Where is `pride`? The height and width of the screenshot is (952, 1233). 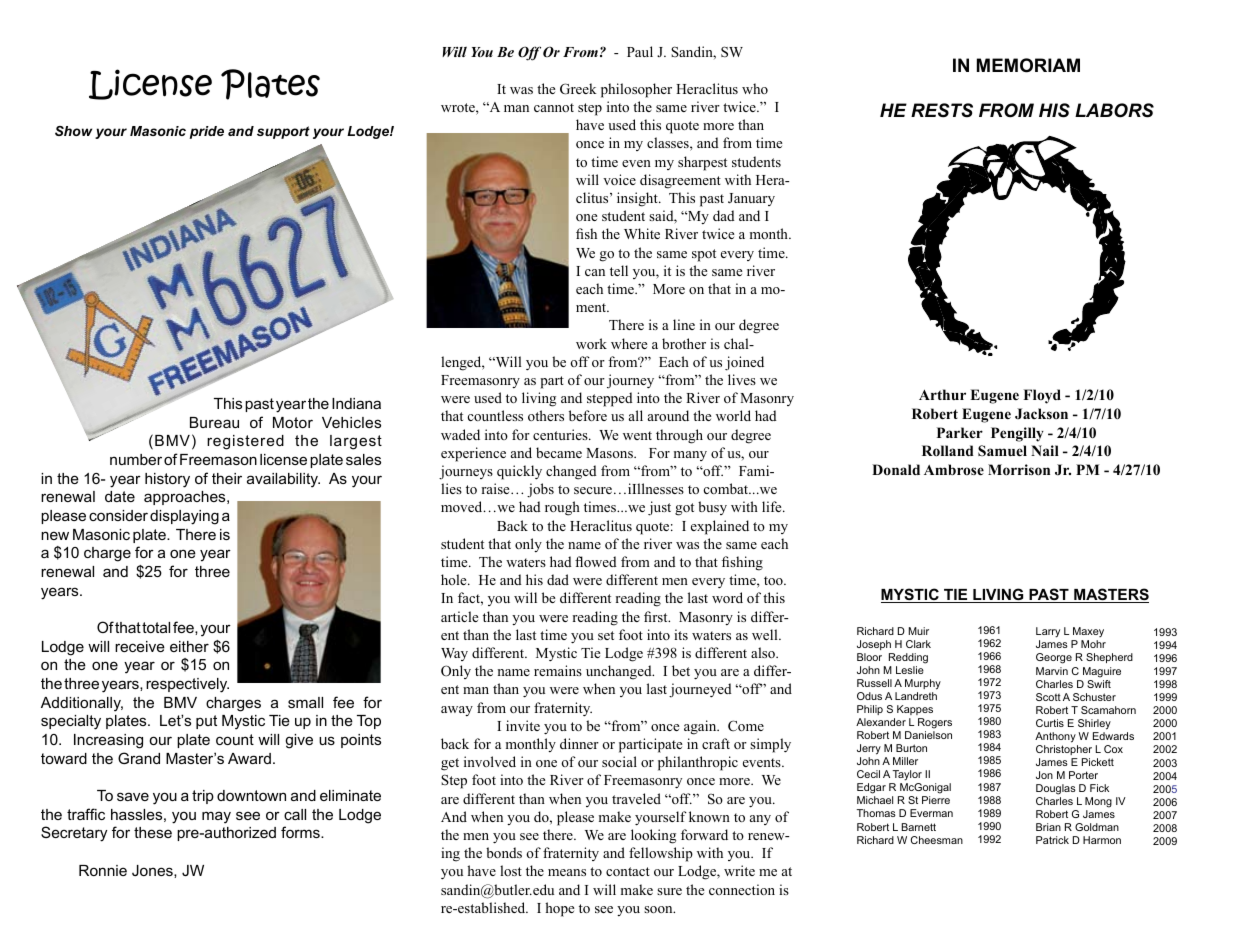 pride is located at coordinates (206, 132).
